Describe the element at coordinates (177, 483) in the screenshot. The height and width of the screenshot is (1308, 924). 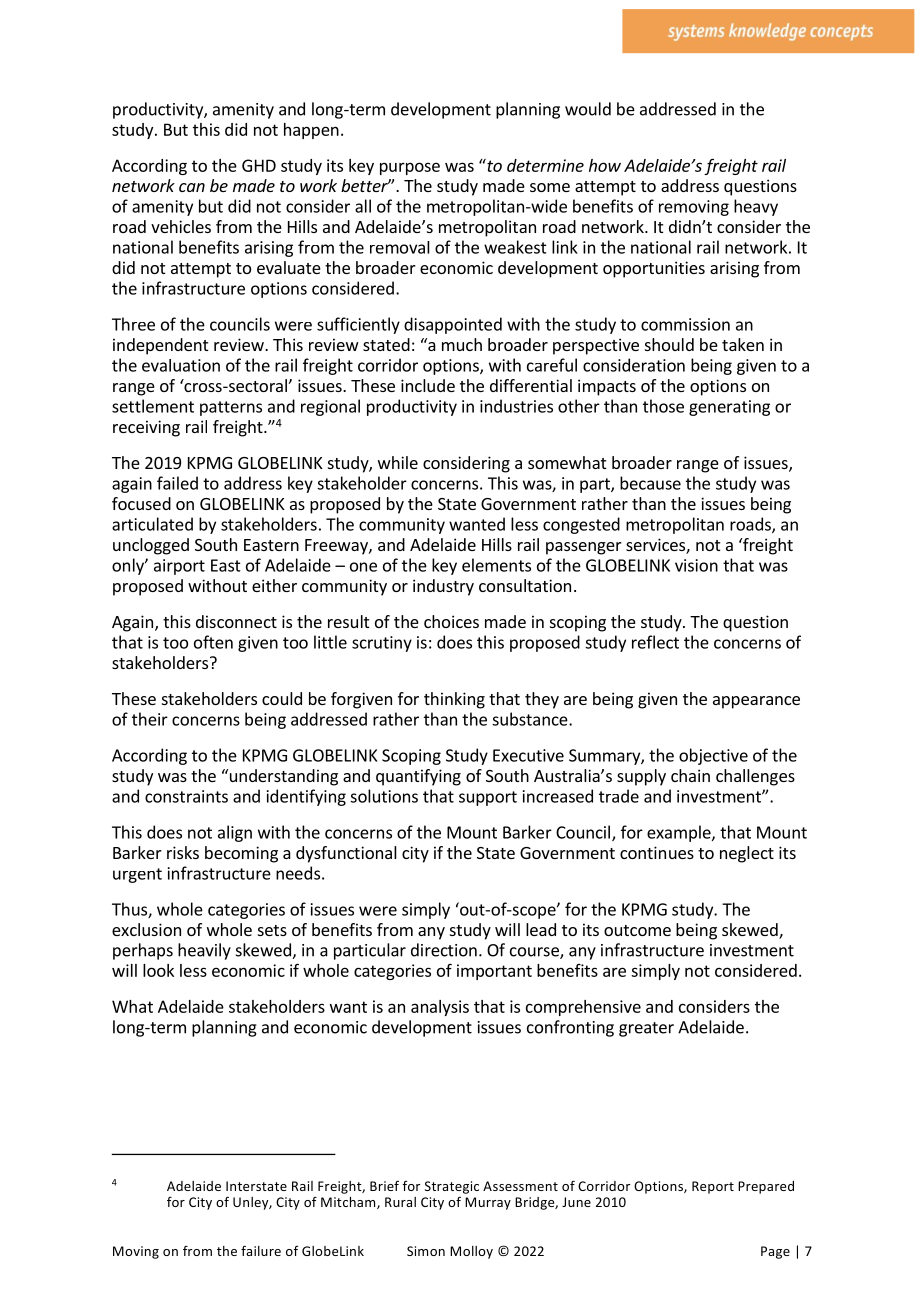
I see `failed` at that location.
